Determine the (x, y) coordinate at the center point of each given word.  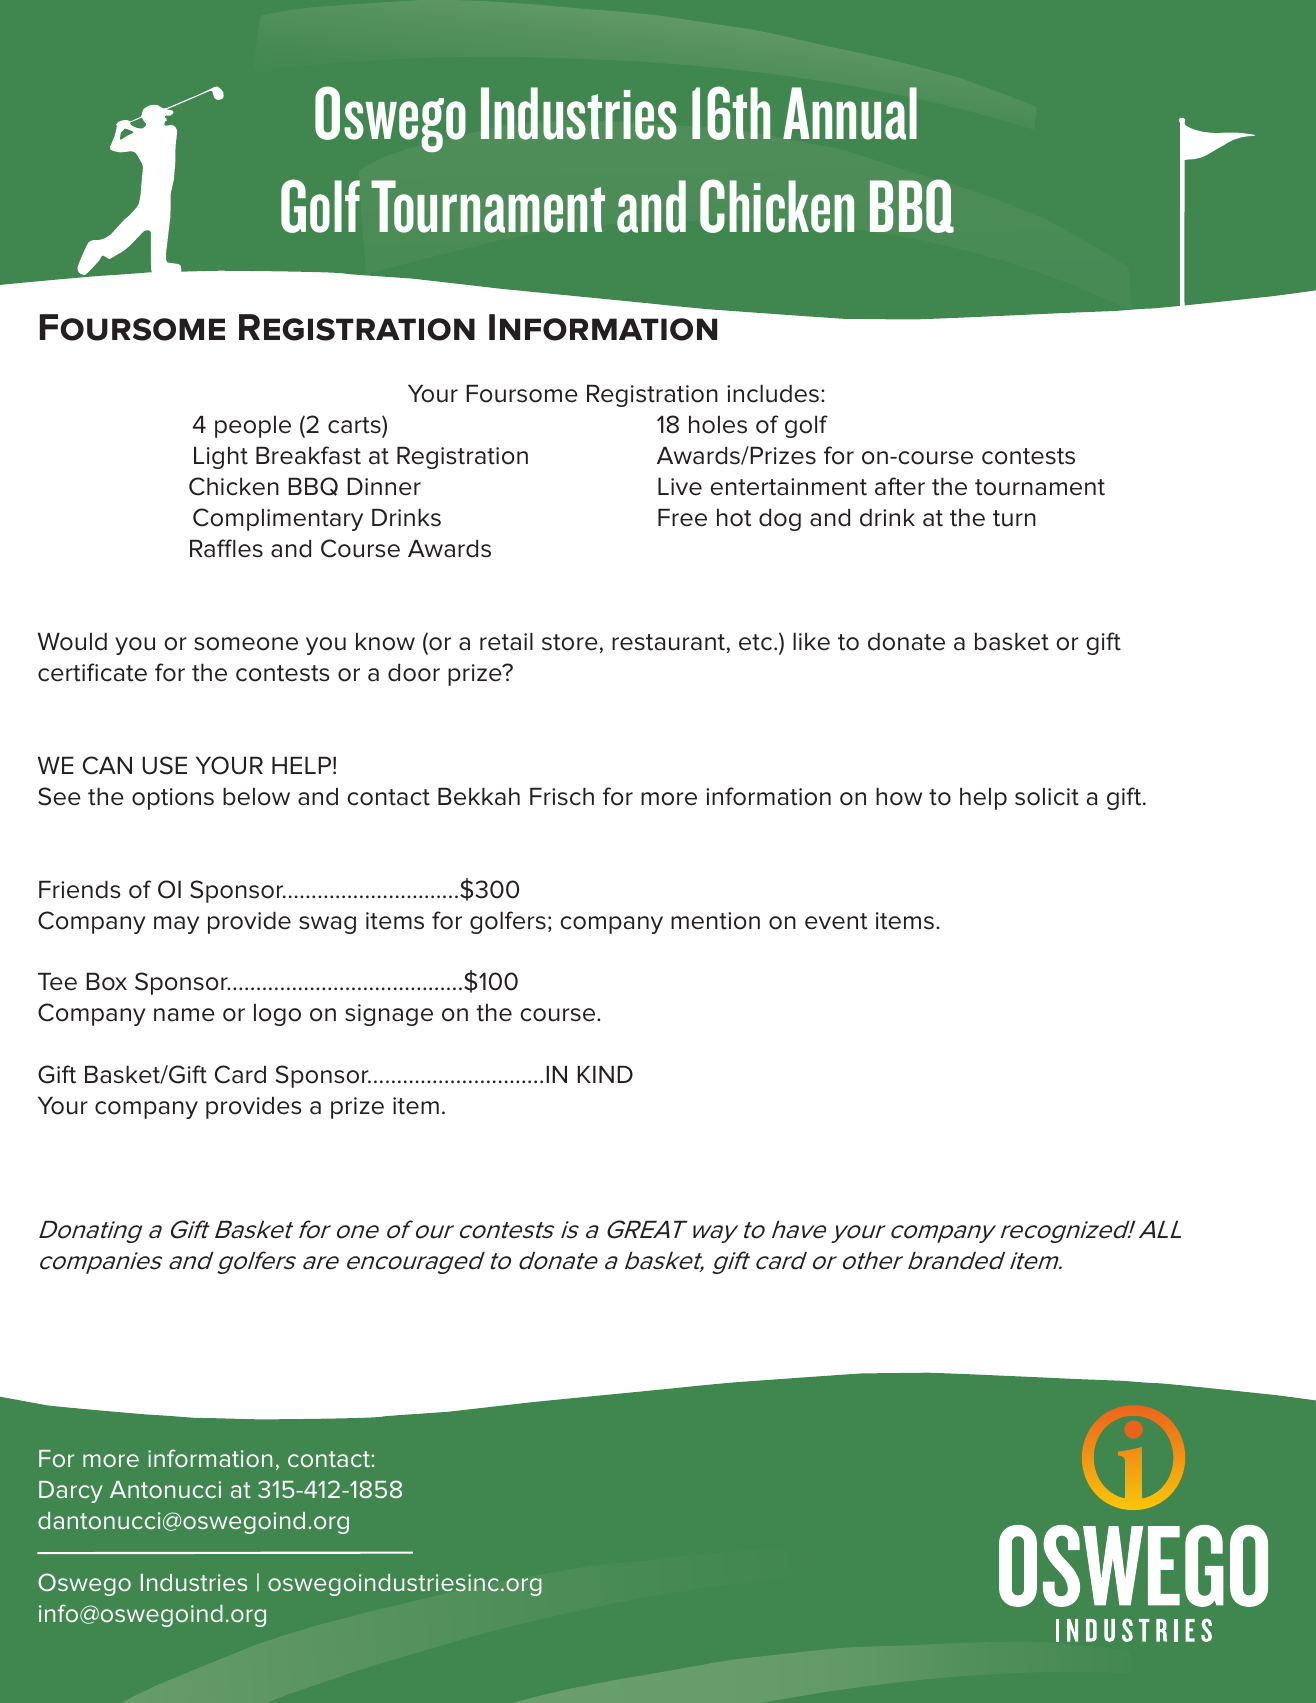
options (173, 799)
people (253, 427)
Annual (850, 113)
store (570, 642)
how (899, 797)
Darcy (71, 1492)
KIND (605, 1074)
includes (773, 394)
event (836, 921)
